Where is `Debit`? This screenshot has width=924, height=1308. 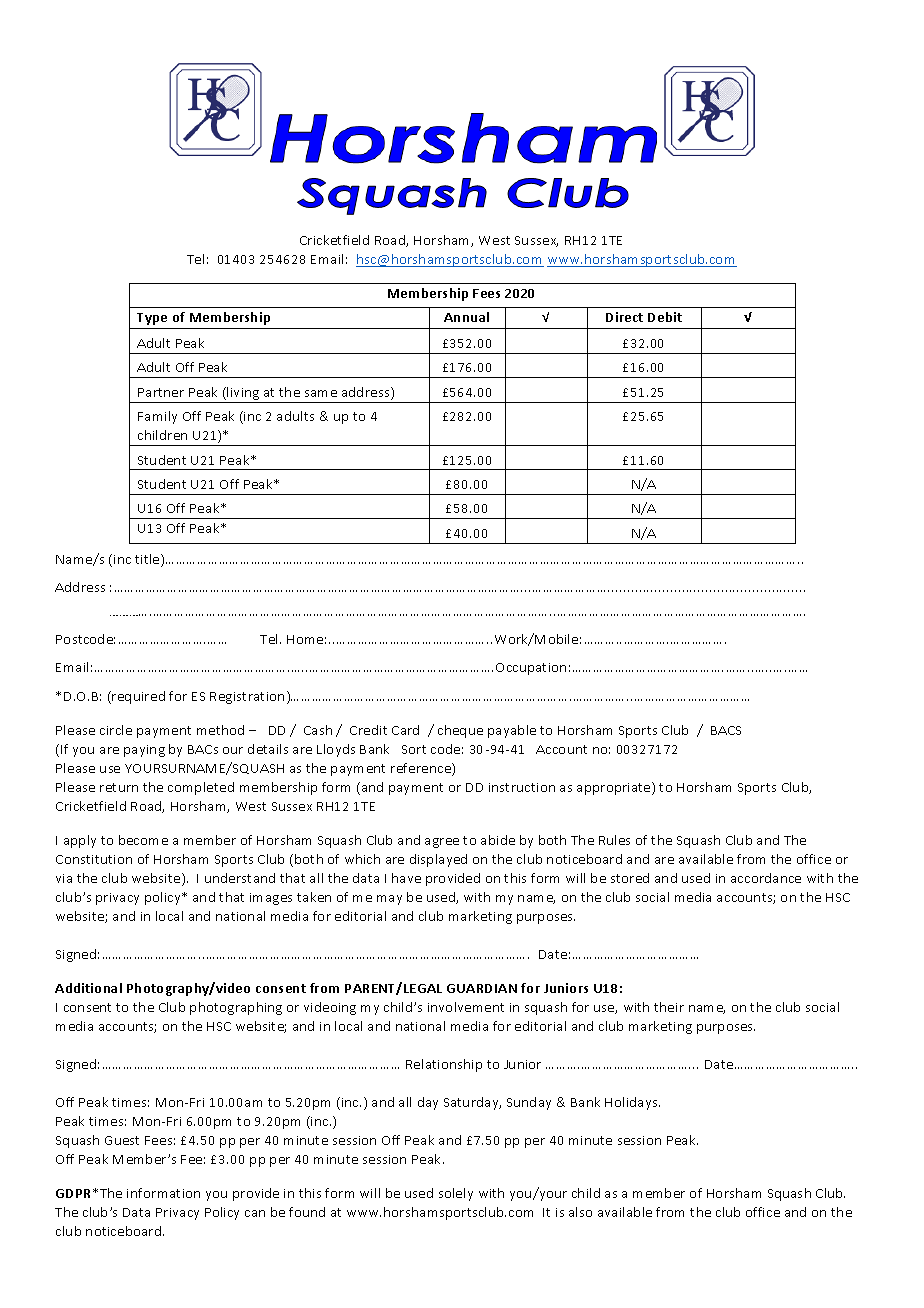 Debit is located at coordinates (665, 317).
